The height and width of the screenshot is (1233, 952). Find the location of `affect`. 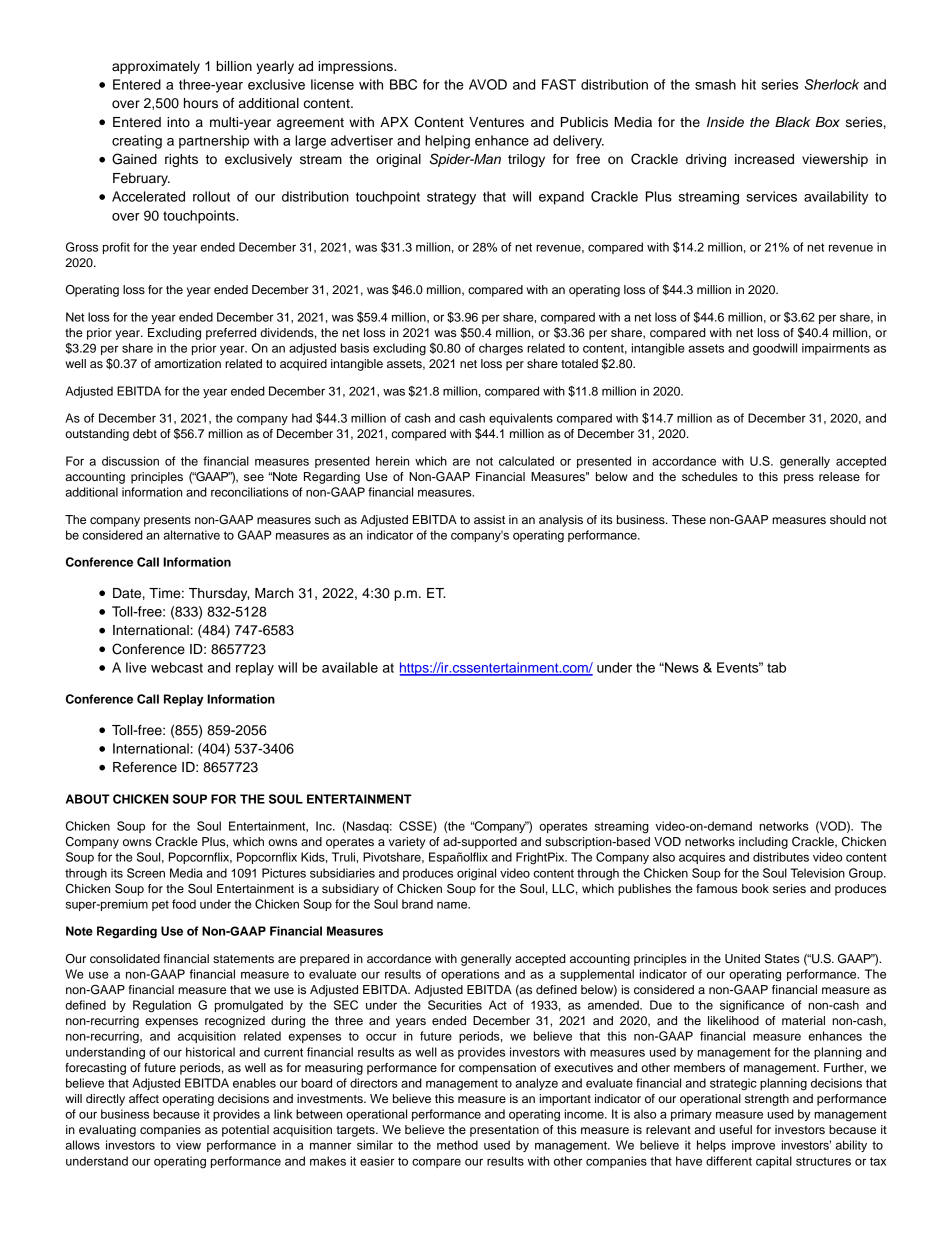

affect is located at coordinates (144, 1098).
